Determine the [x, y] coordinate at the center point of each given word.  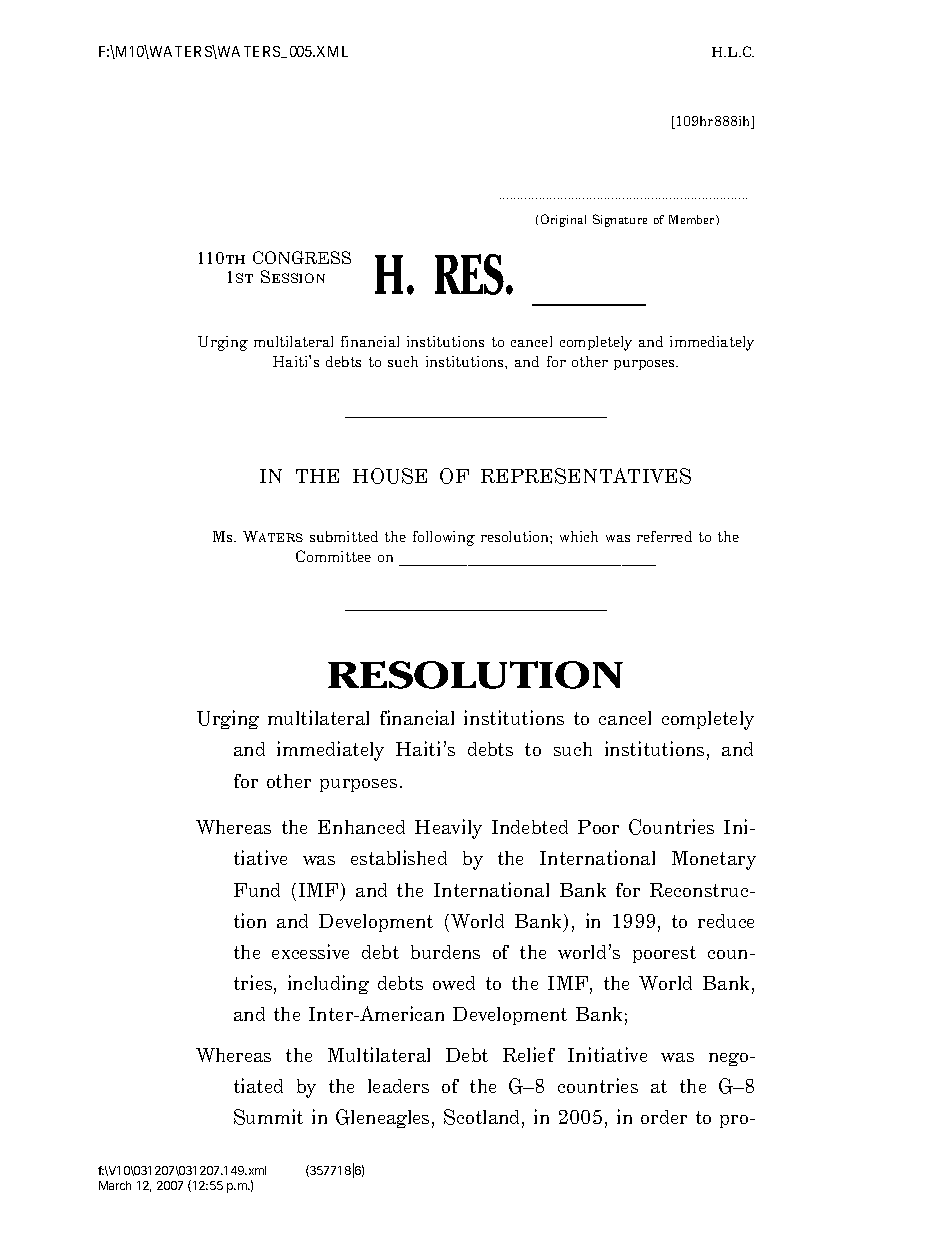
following [444, 538]
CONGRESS [302, 257]
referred [664, 536]
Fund [257, 890]
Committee [333, 556]
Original [563, 220]
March [115, 1185]
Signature [620, 220]
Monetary [714, 860]
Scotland [483, 1118]
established [399, 857]
